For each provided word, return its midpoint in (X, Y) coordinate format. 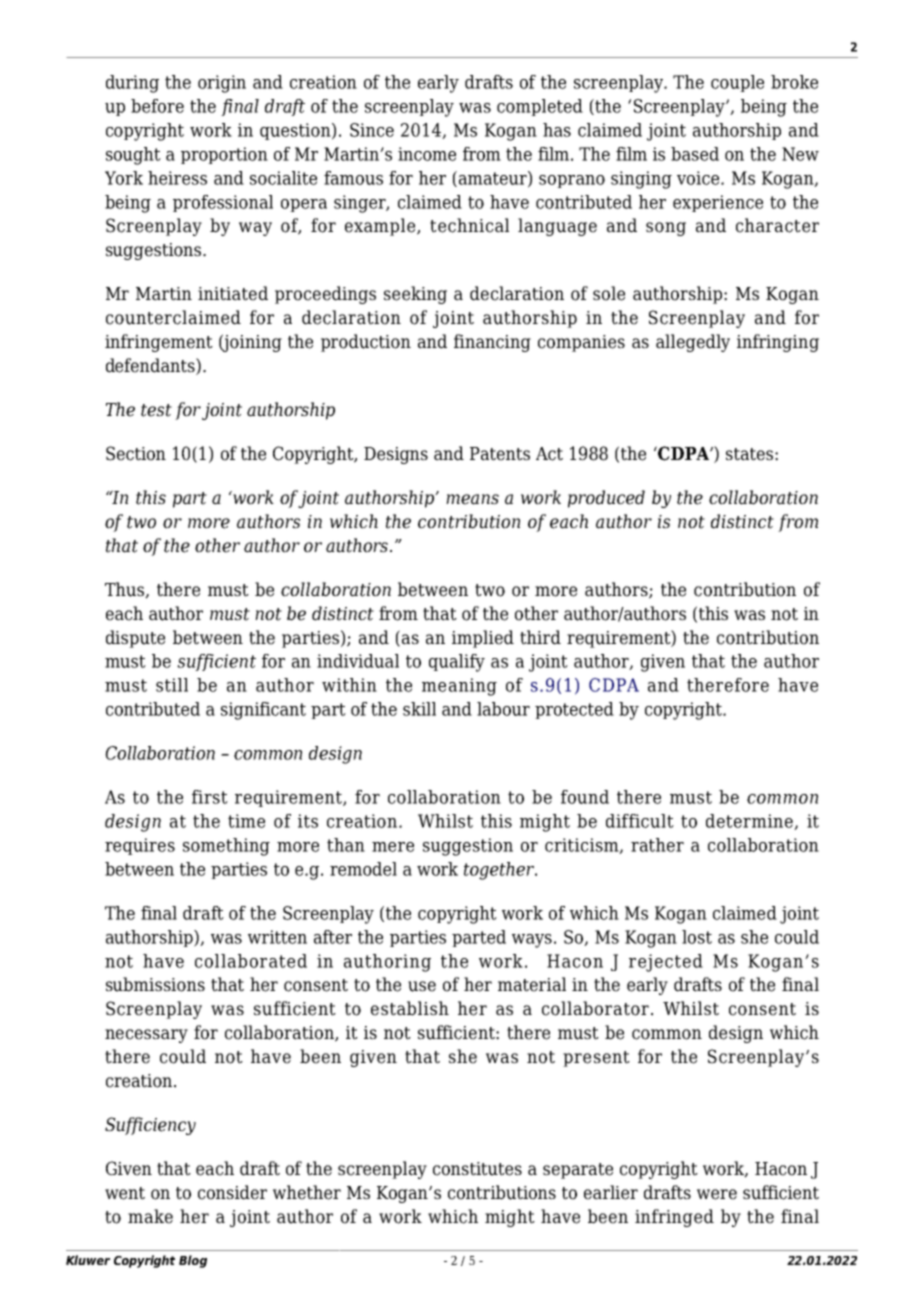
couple (737, 83)
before (157, 106)
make (150, 1216)
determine (750, 822)
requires (140, 846)
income (427, 154)
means (472, 499)
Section (136, 453)
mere (393, 847)
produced (606, 499)
